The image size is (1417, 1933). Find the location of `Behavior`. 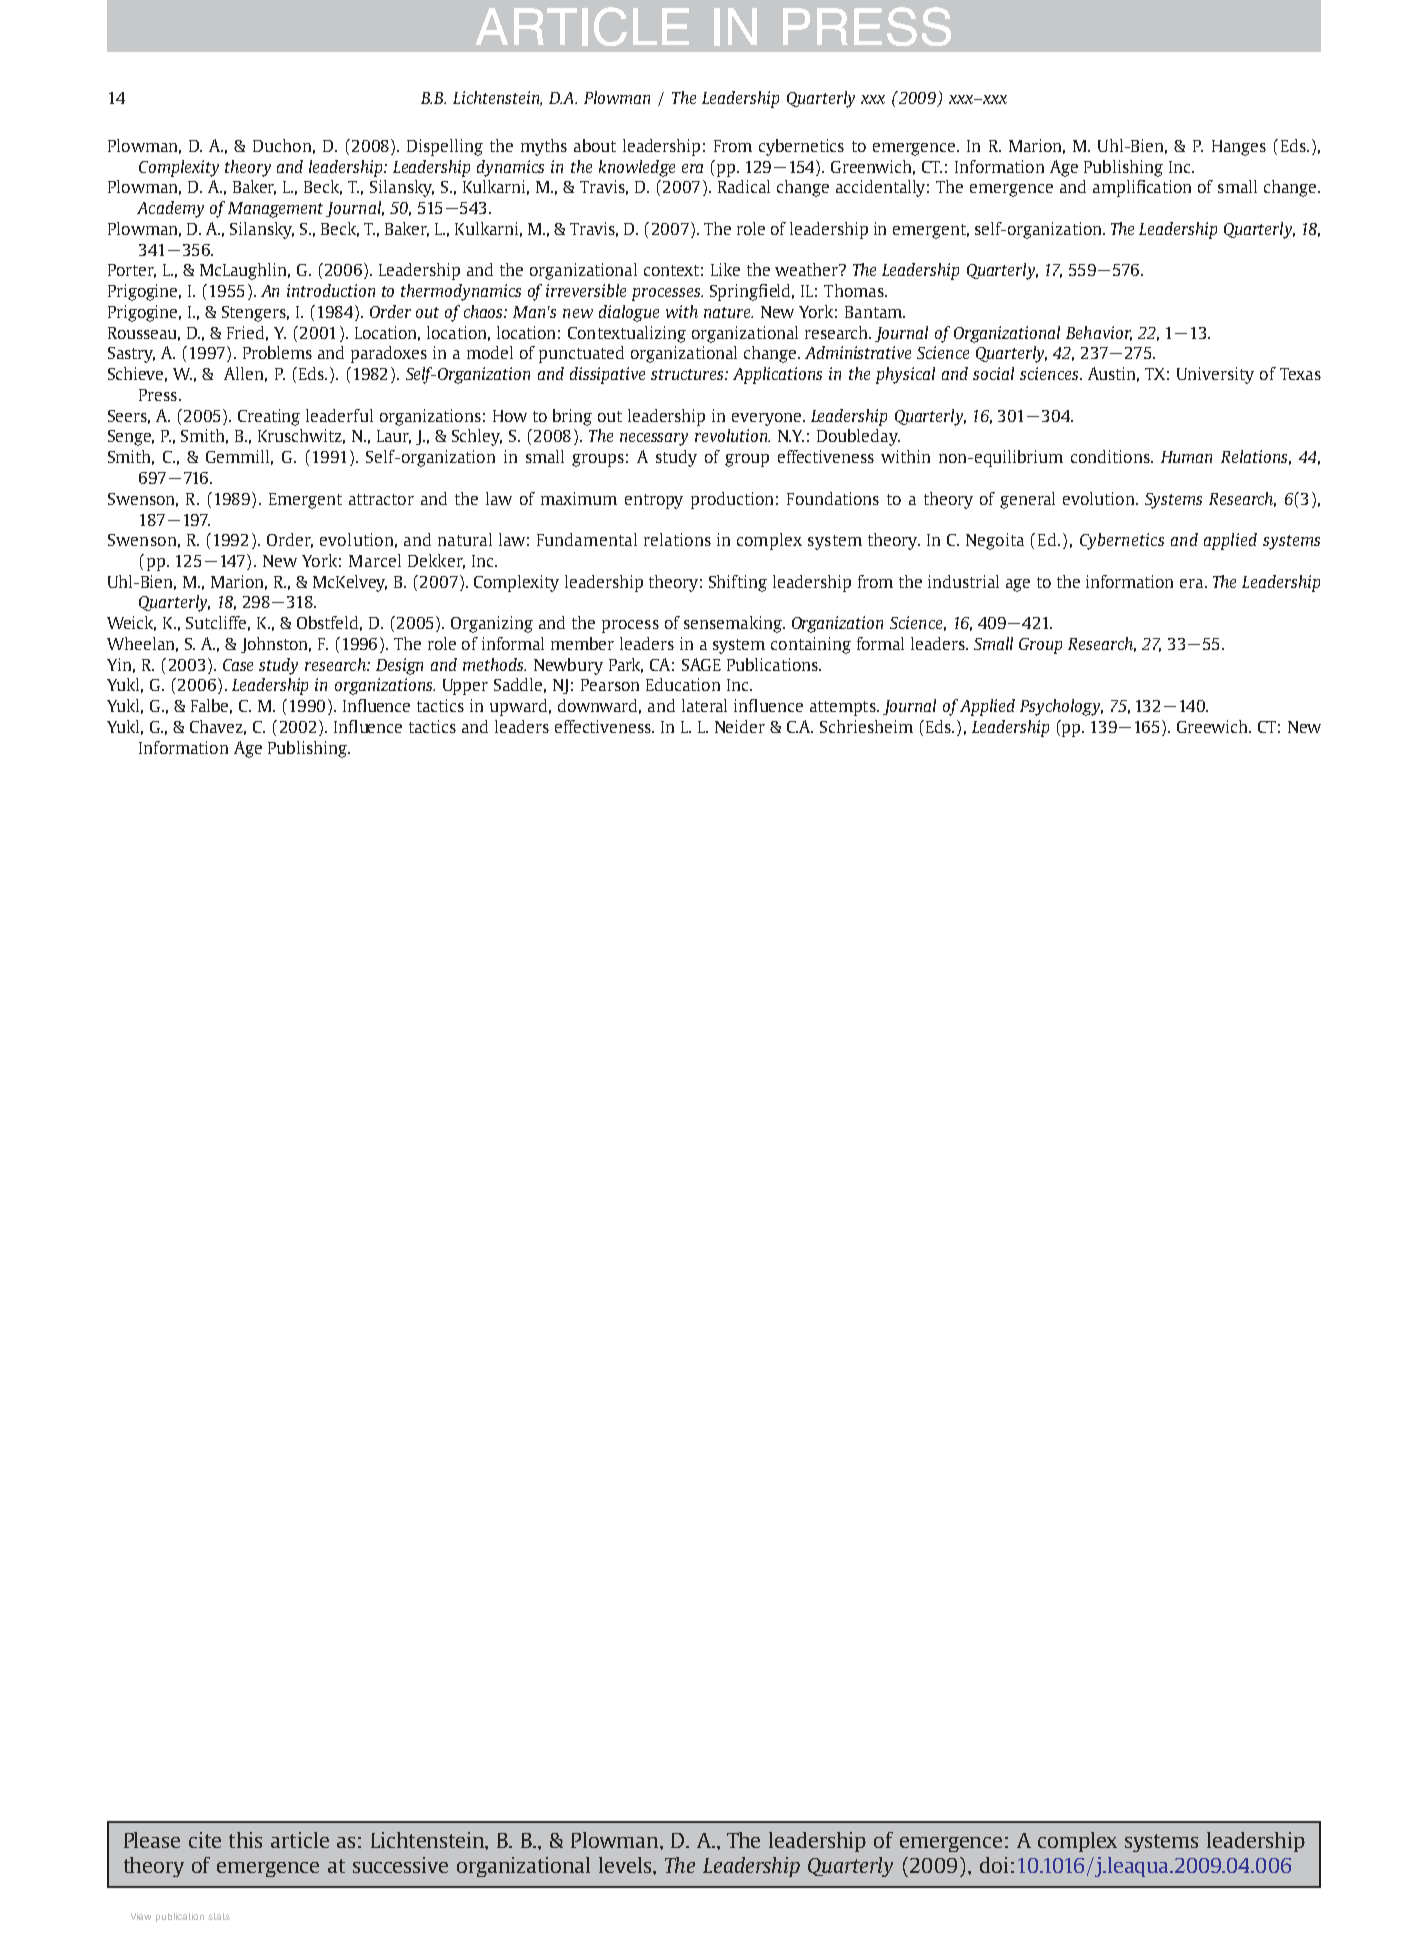

Behavior is located at coordinates (1099, 333).
